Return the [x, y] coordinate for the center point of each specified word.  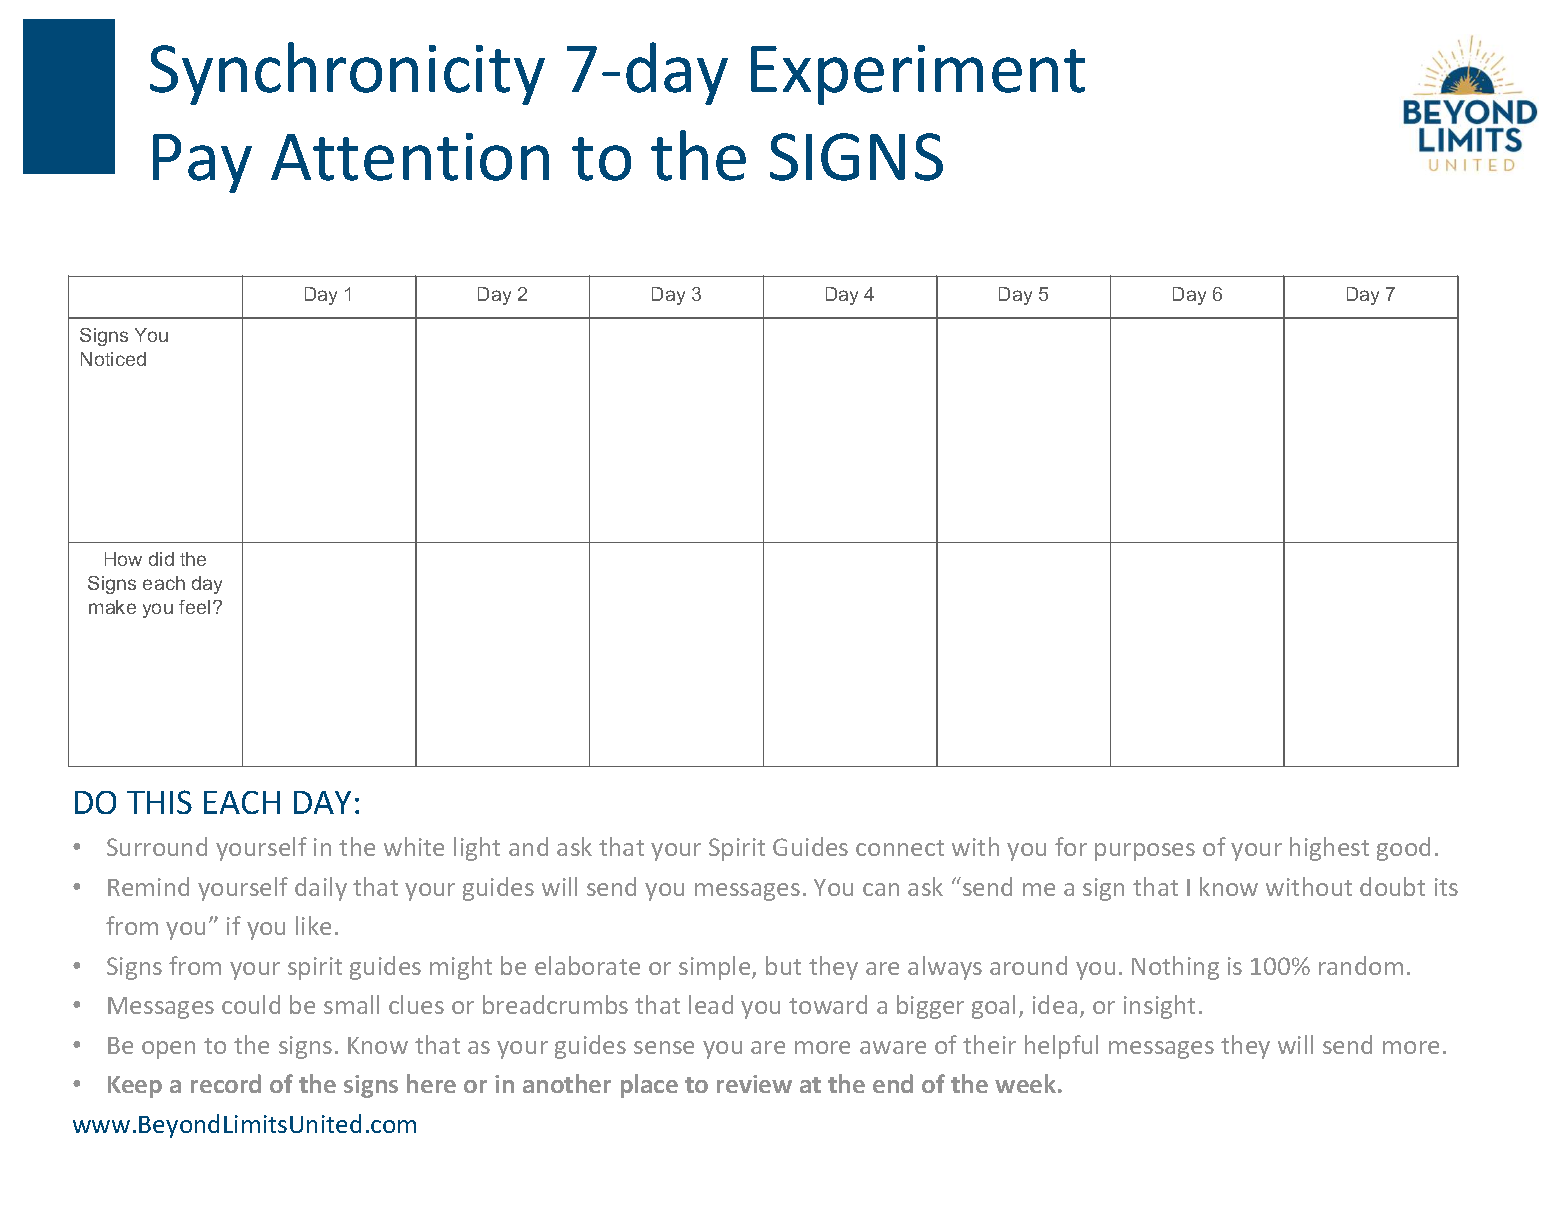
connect [900, 848]
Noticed [113, 359]
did [161, 559]
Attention [410, 157]
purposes [1145, 852]
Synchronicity [347, 73]
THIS [159, 802]
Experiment [918, 75]
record [226, 1083]
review [754, 1084]
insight [1159, 1007]
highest [1329, 849]
